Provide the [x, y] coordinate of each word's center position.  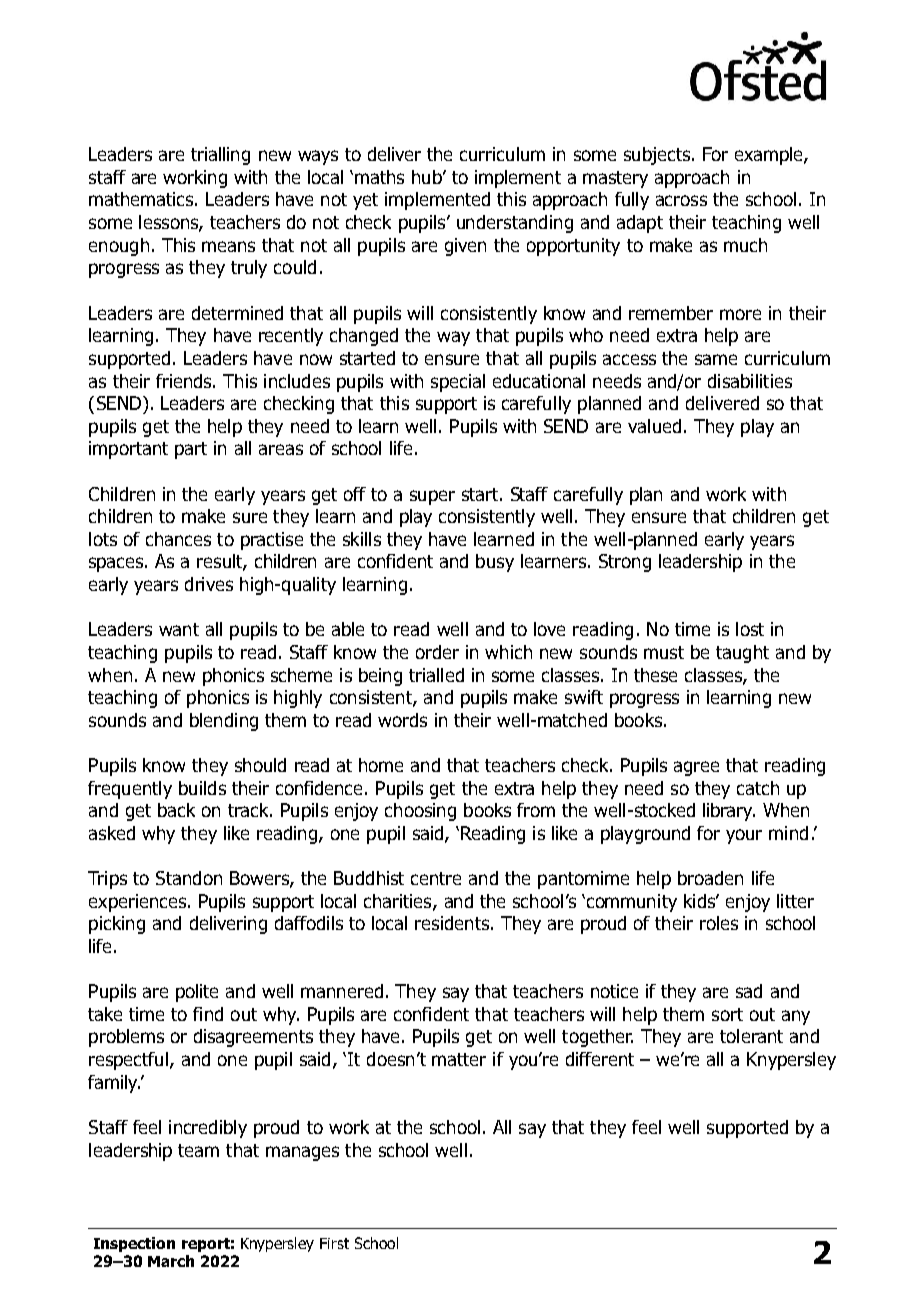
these [655, 675]
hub [428, 177]
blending [224, 722]
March [171, 1261]
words [402, 720]
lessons [169, 223]
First [334, 1243]
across [681, 200]
